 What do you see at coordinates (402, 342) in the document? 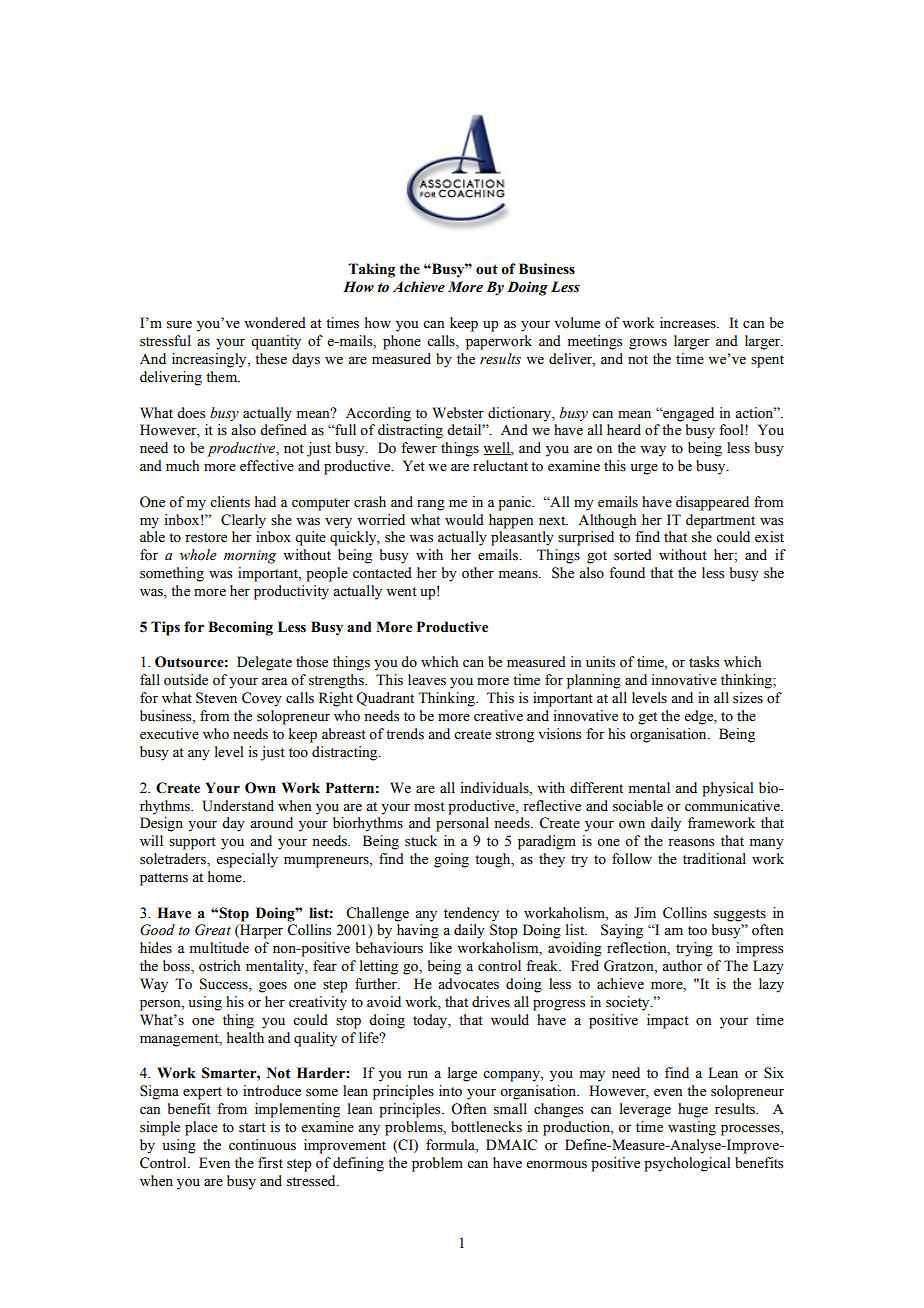
I see `phone` at bounding box center [402, 342].
